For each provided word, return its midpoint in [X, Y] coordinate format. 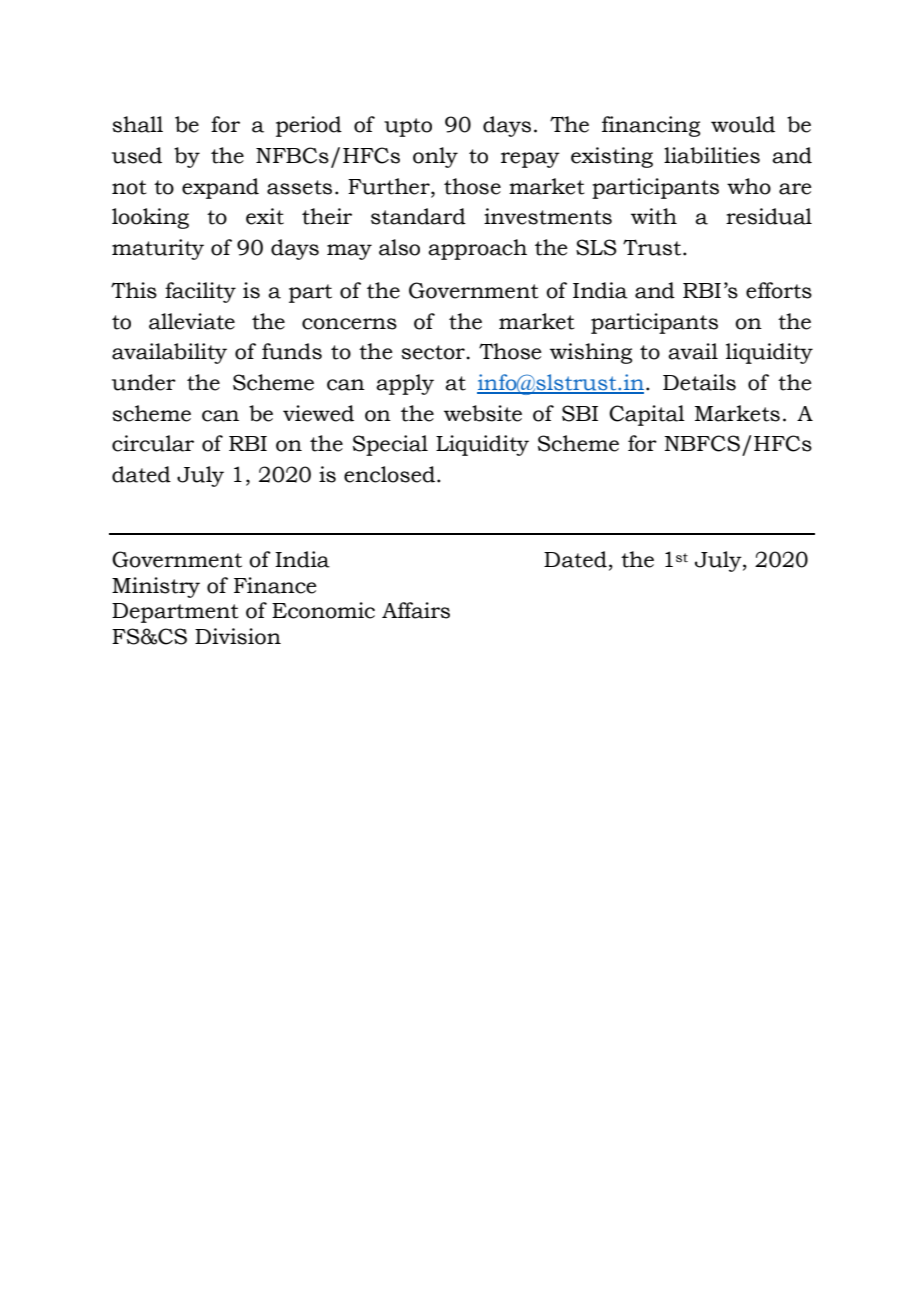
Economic [323, 610]
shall [137, 124]
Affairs [416, 610]
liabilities [712, 155]
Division [238, 636]
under [144, 382]
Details [699, 382]
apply [405, 384]
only [435, 157]
